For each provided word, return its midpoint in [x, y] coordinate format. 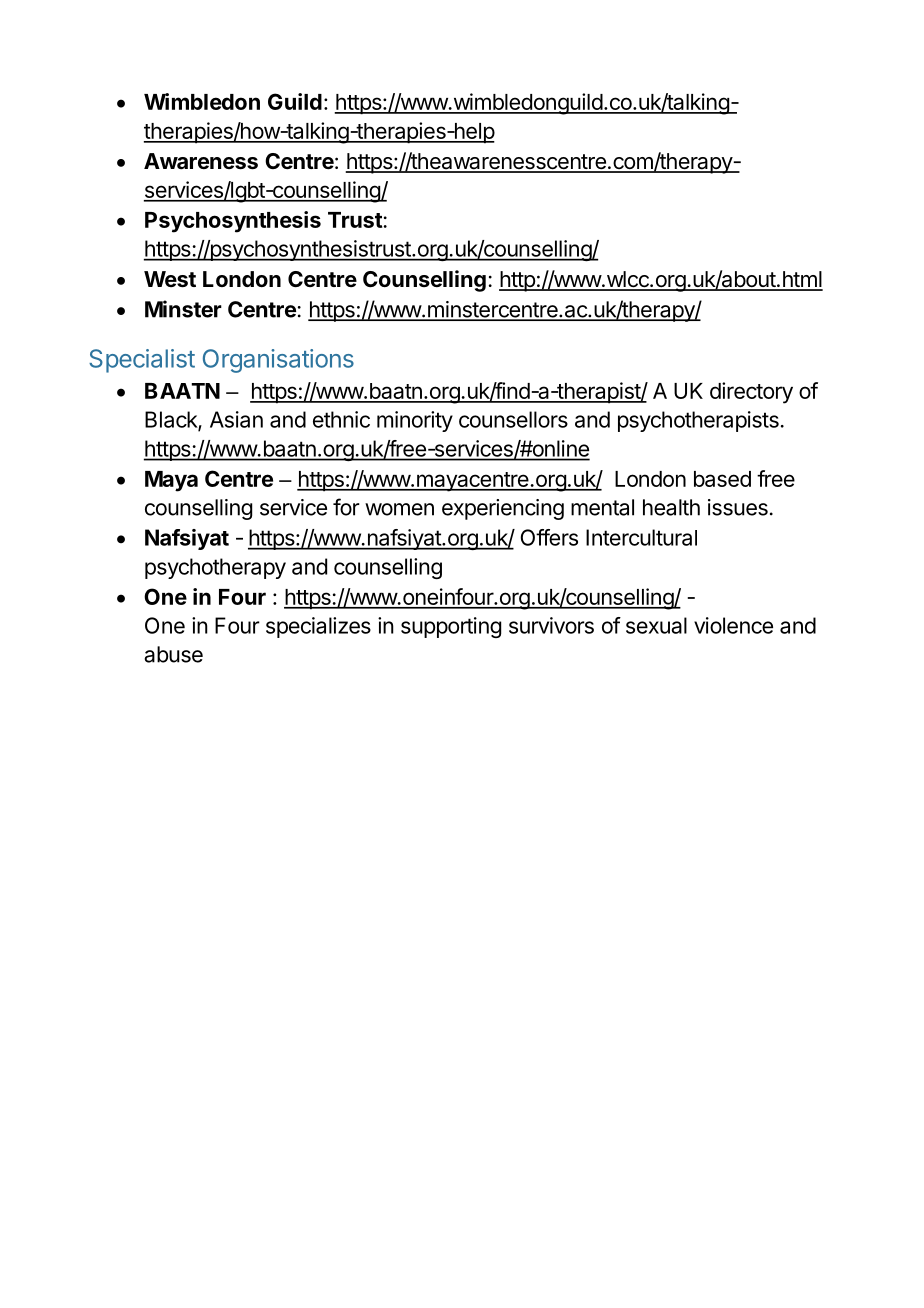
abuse [173, 654]
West [170, 279]
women [399, 509]
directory [751, 393]
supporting [451, 627]
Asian [236, 419]
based [722, 479]
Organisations [278, 361]
